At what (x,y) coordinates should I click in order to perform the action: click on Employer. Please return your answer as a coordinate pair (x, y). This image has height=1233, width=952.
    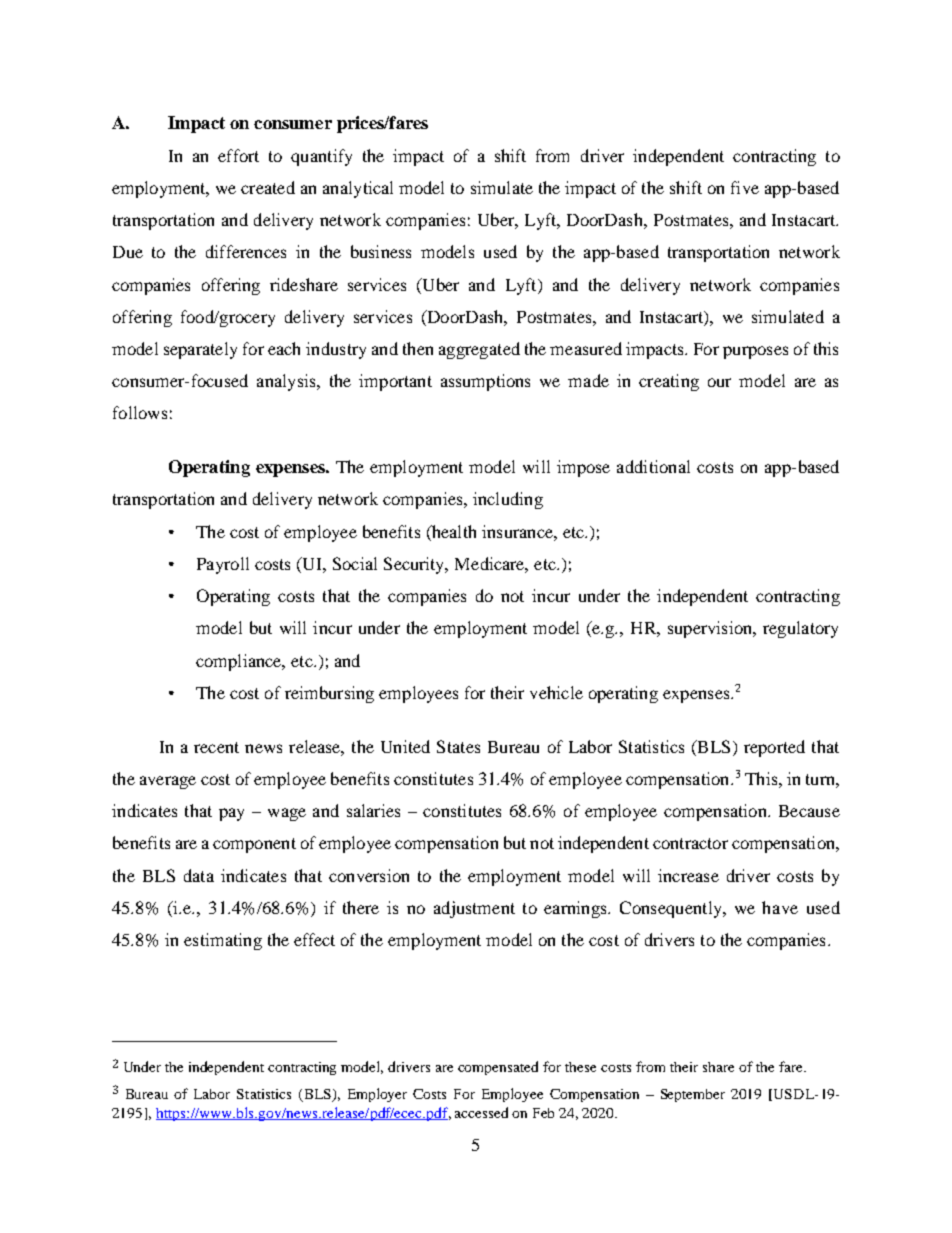
    Looking at the image, I should click on (377, 1095).
